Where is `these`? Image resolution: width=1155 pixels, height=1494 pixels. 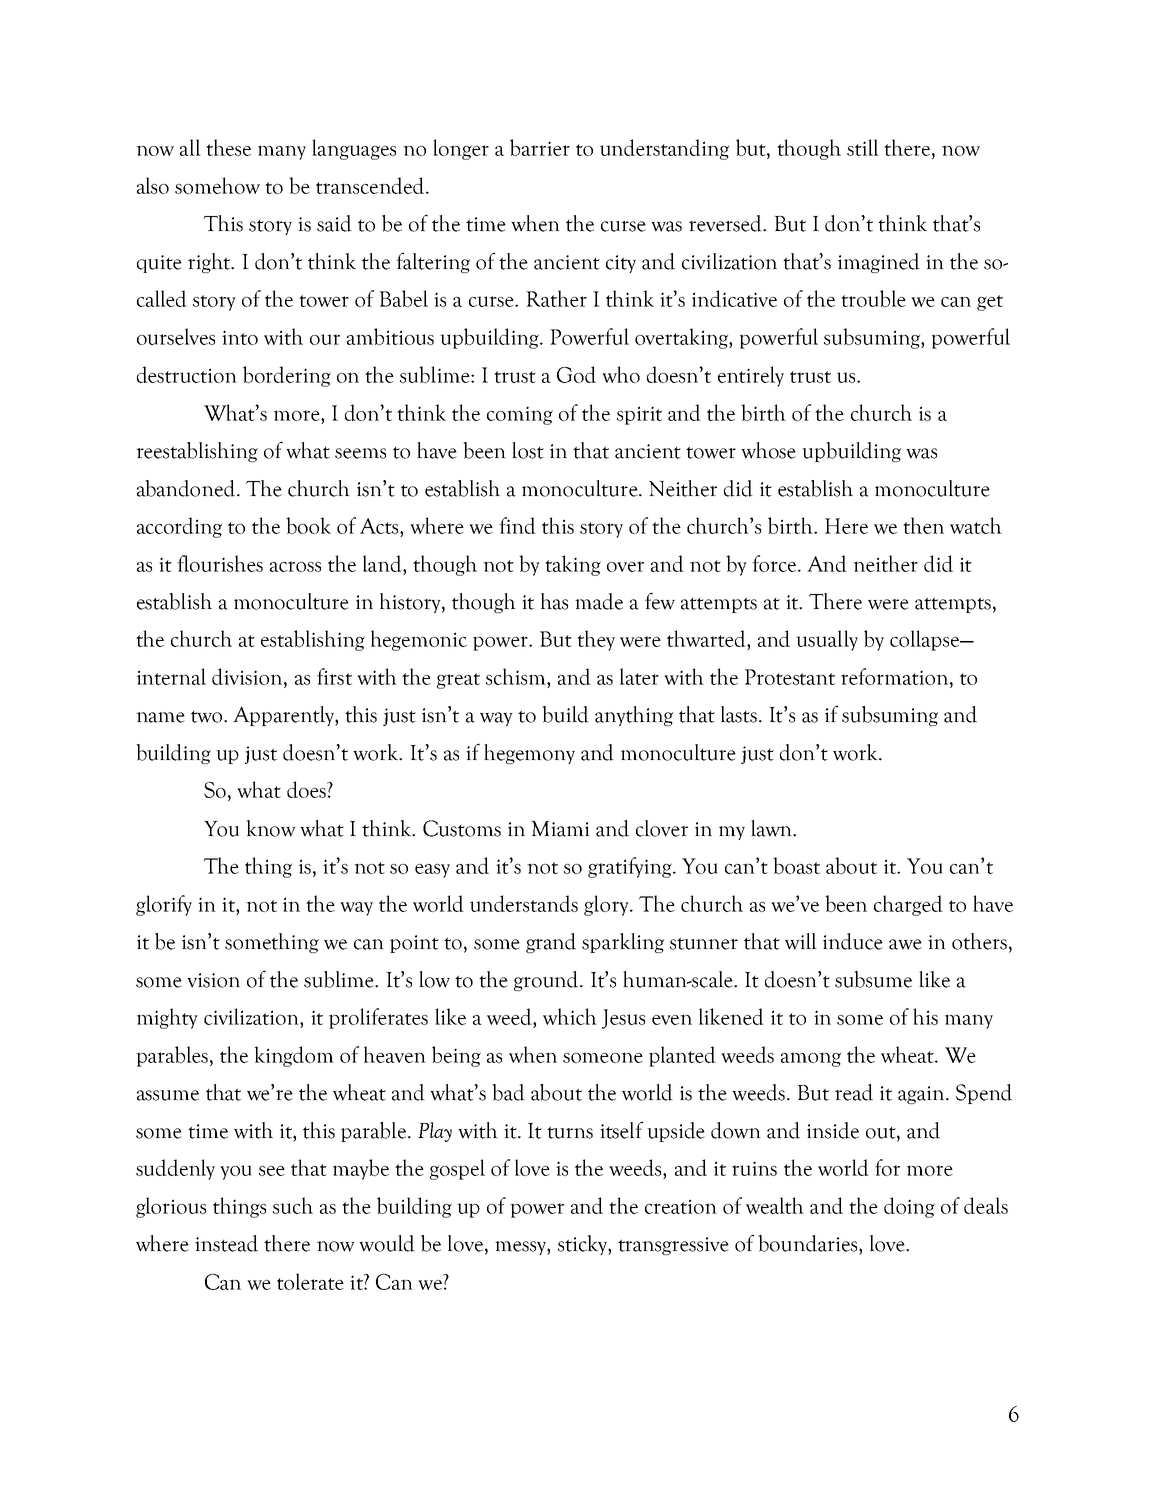 these is located at coordinates (228, 147).
